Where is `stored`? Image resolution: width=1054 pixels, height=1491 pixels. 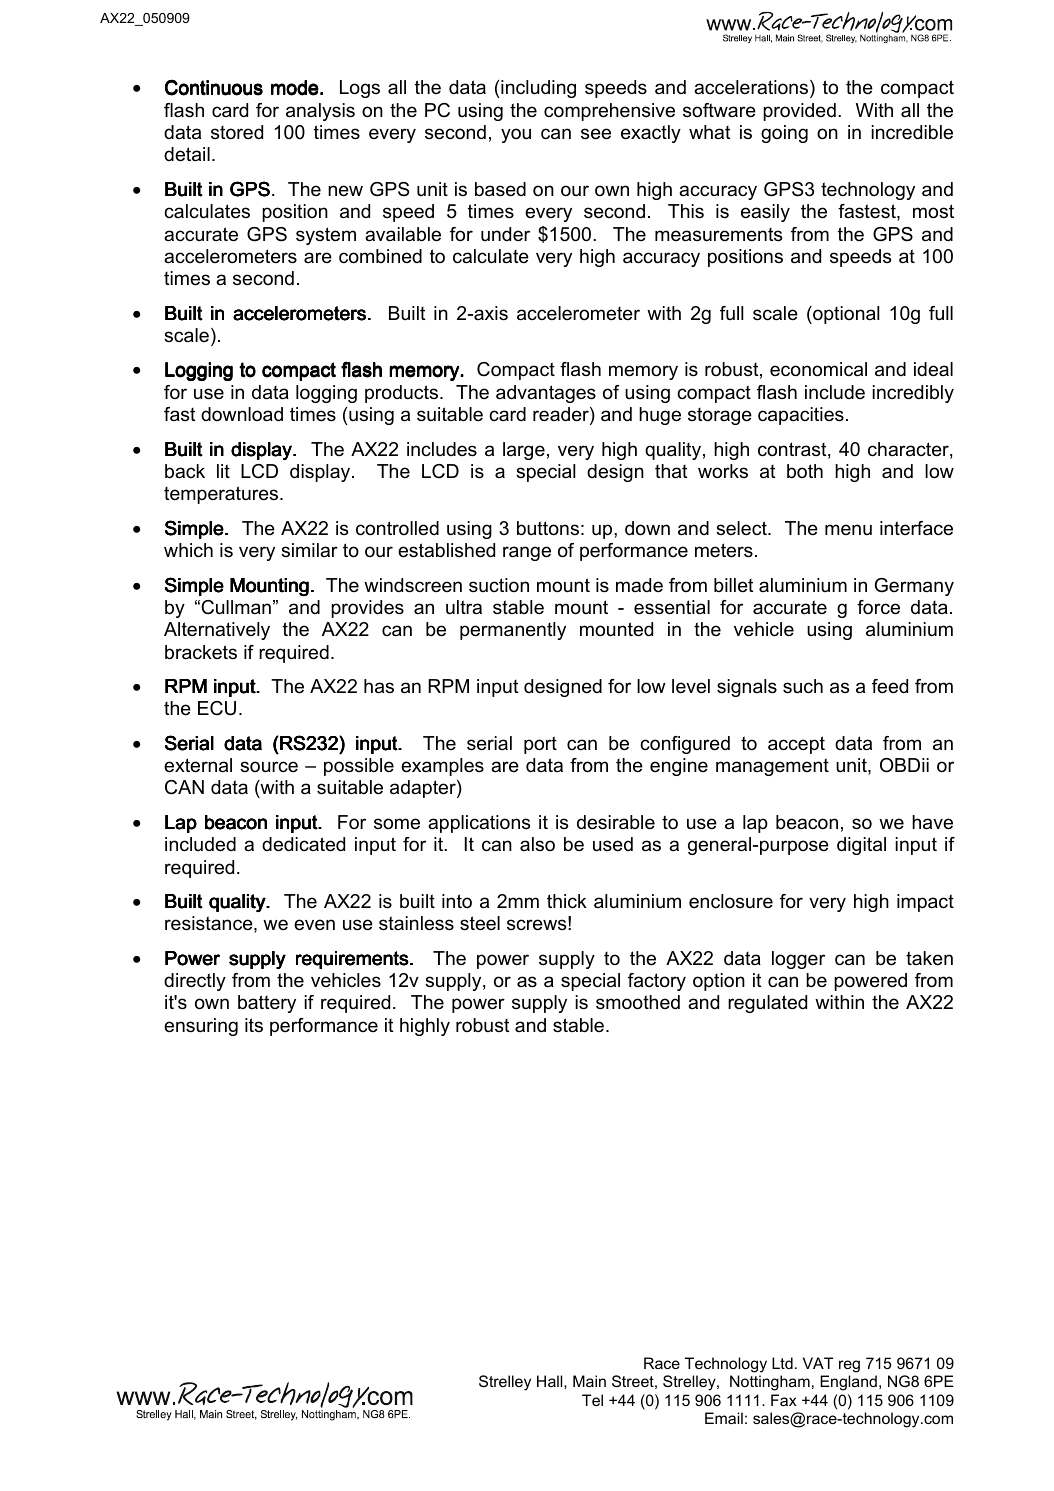 stored is located at coordinates (237, 132).
